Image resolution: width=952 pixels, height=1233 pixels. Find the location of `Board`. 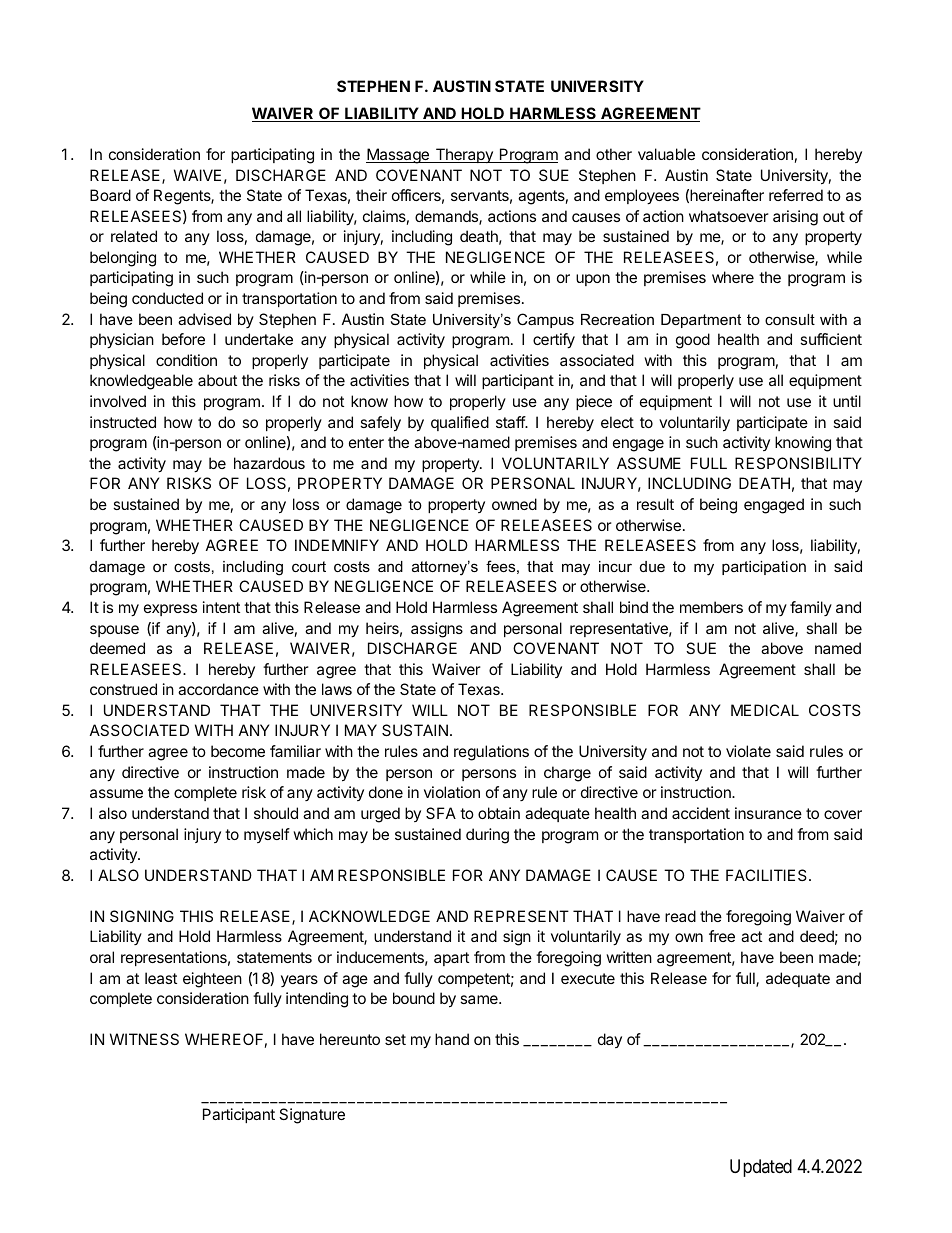

Board is located at coordinates (110, 195).
